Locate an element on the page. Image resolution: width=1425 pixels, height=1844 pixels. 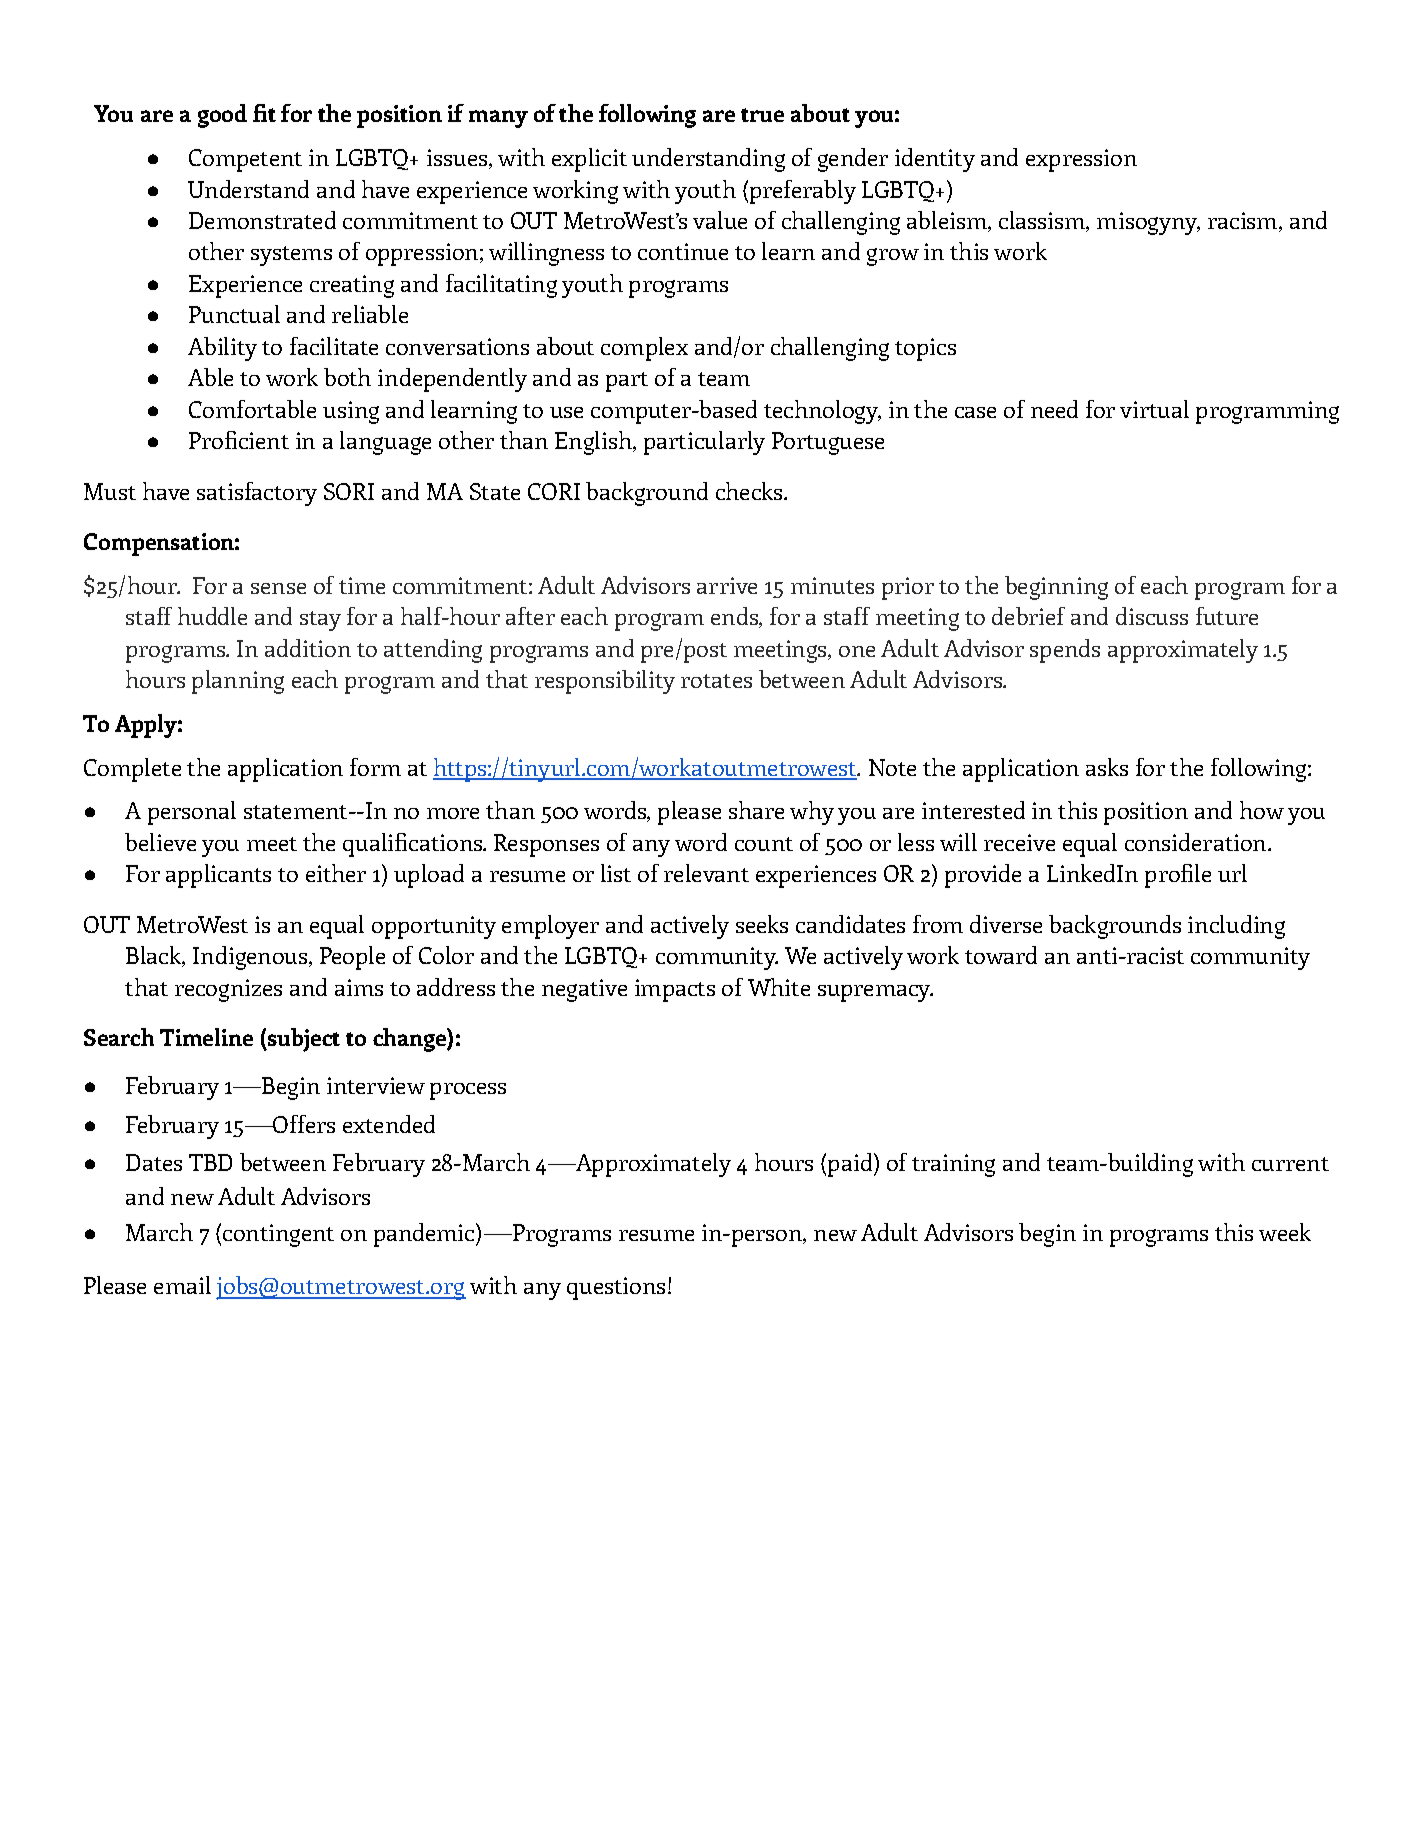
expression is located at coordinates (1081, 160).
